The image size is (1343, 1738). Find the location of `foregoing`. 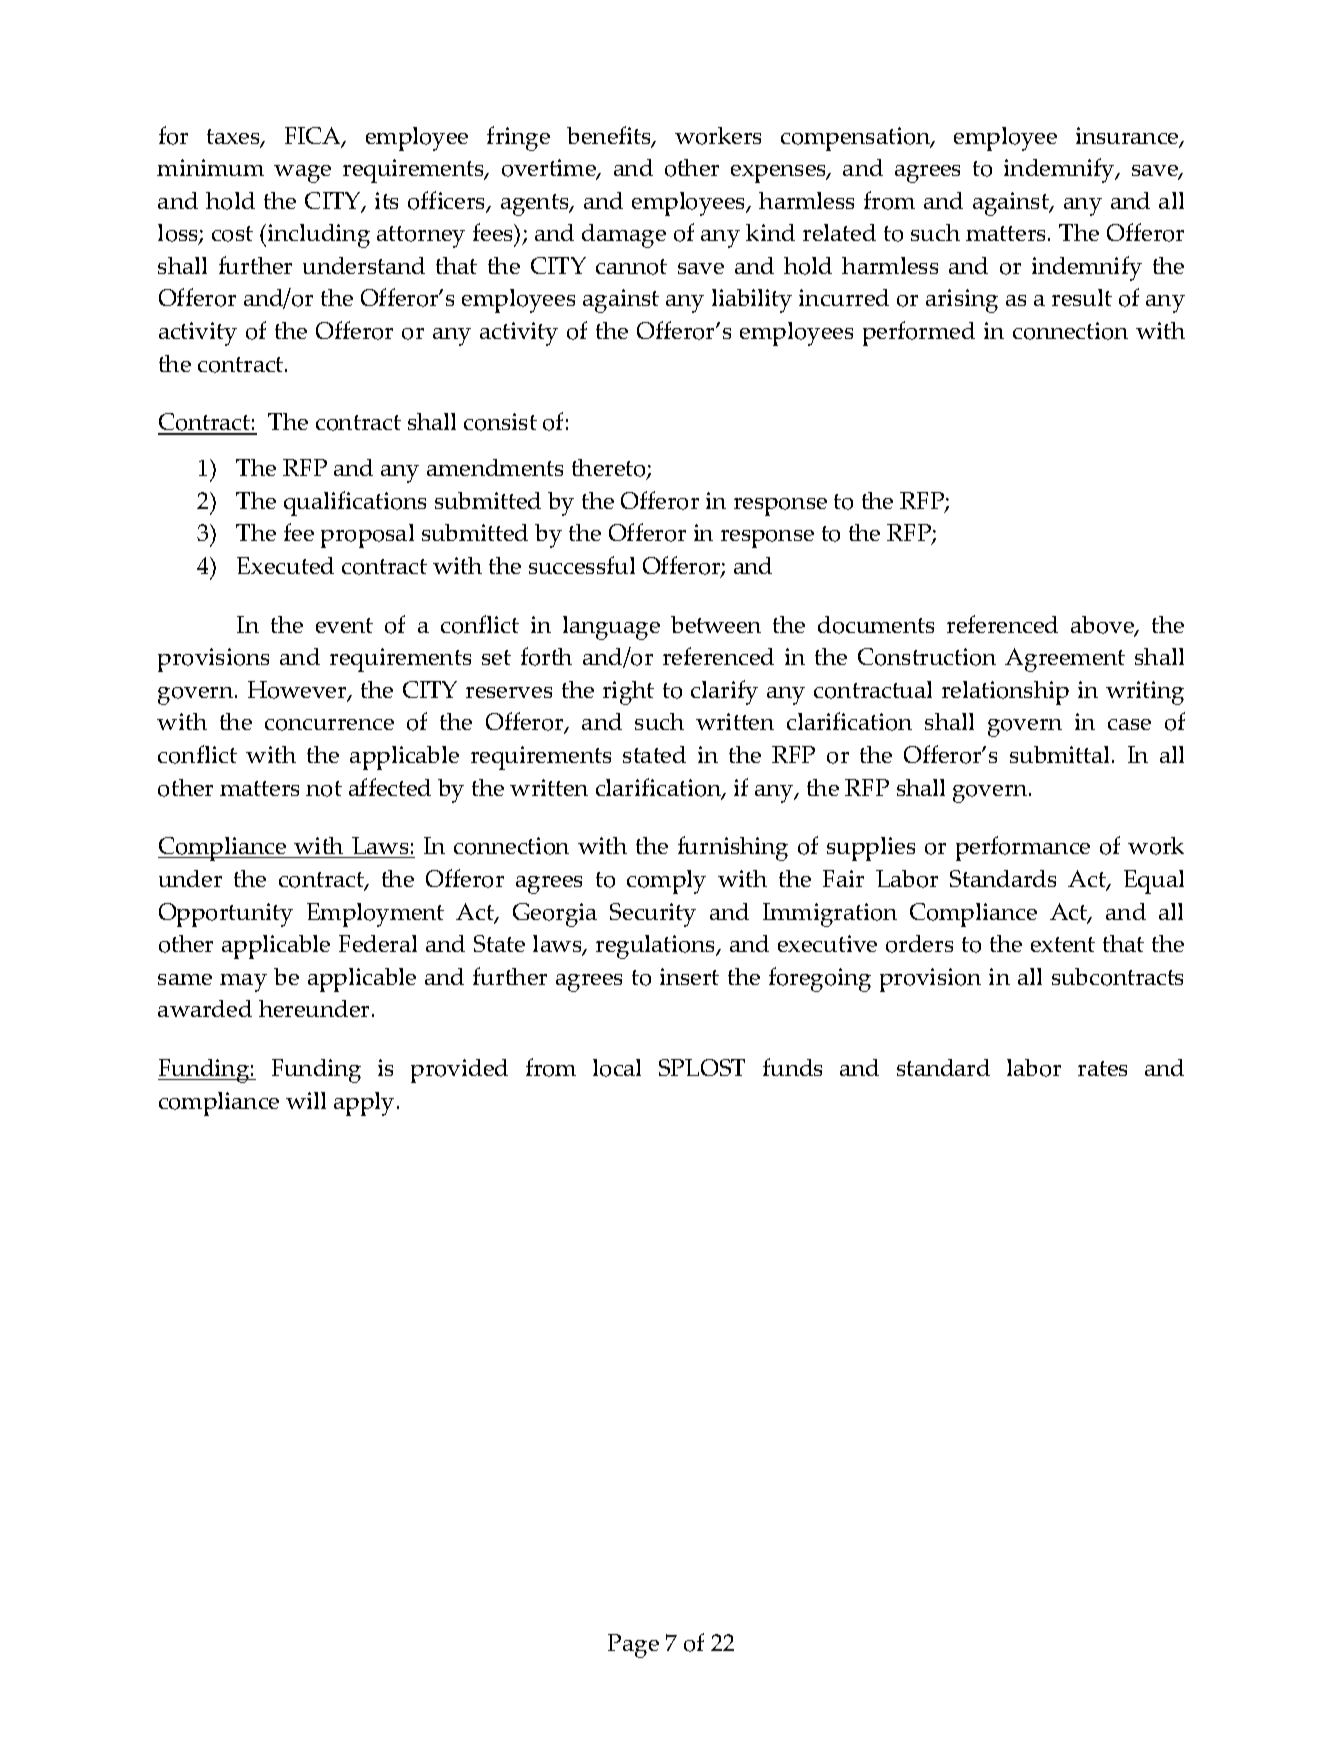

foregoing is located at coordinates (820, 979).
